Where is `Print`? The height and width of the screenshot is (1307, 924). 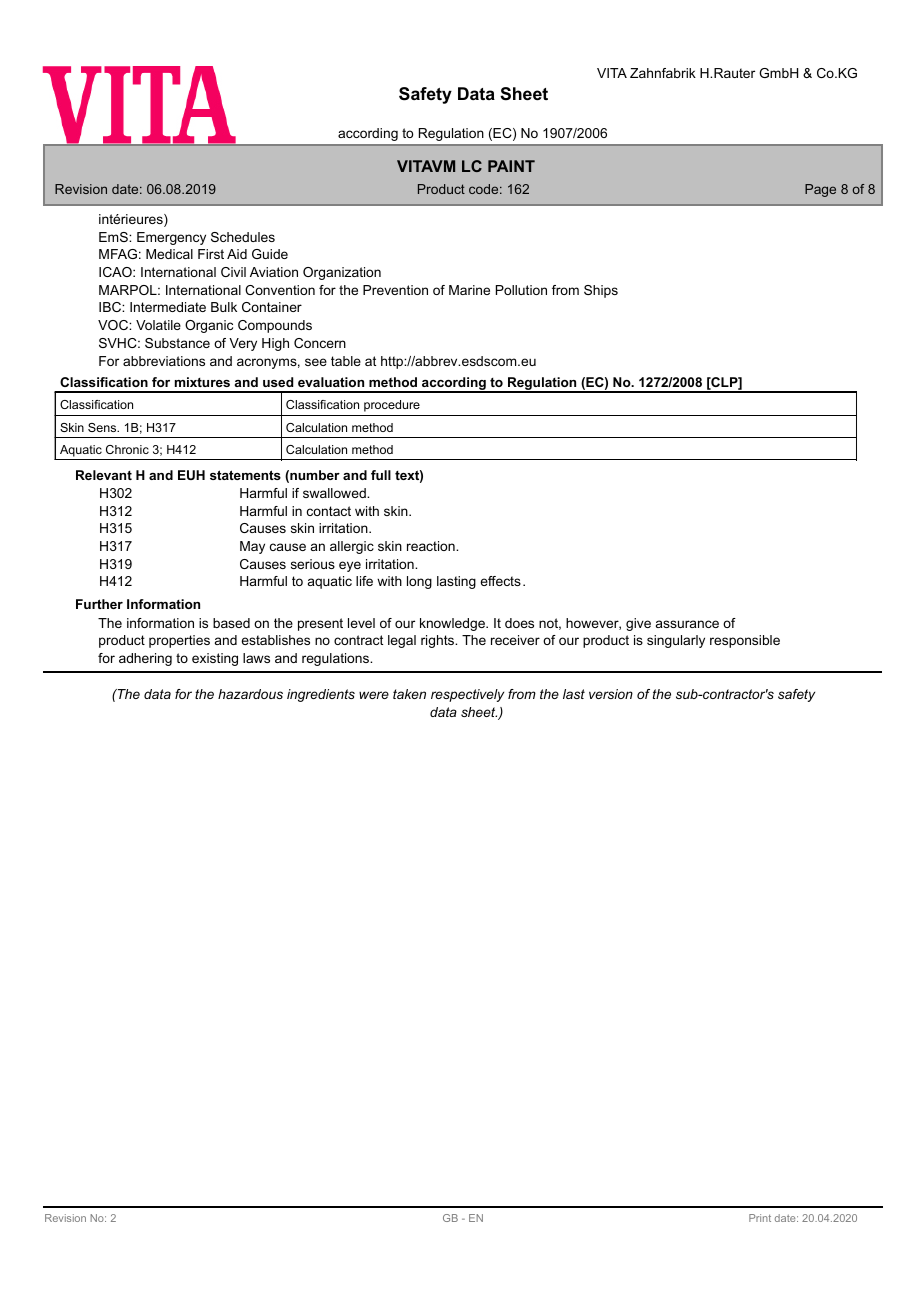 Print is located at coordinates (760, 1218).
